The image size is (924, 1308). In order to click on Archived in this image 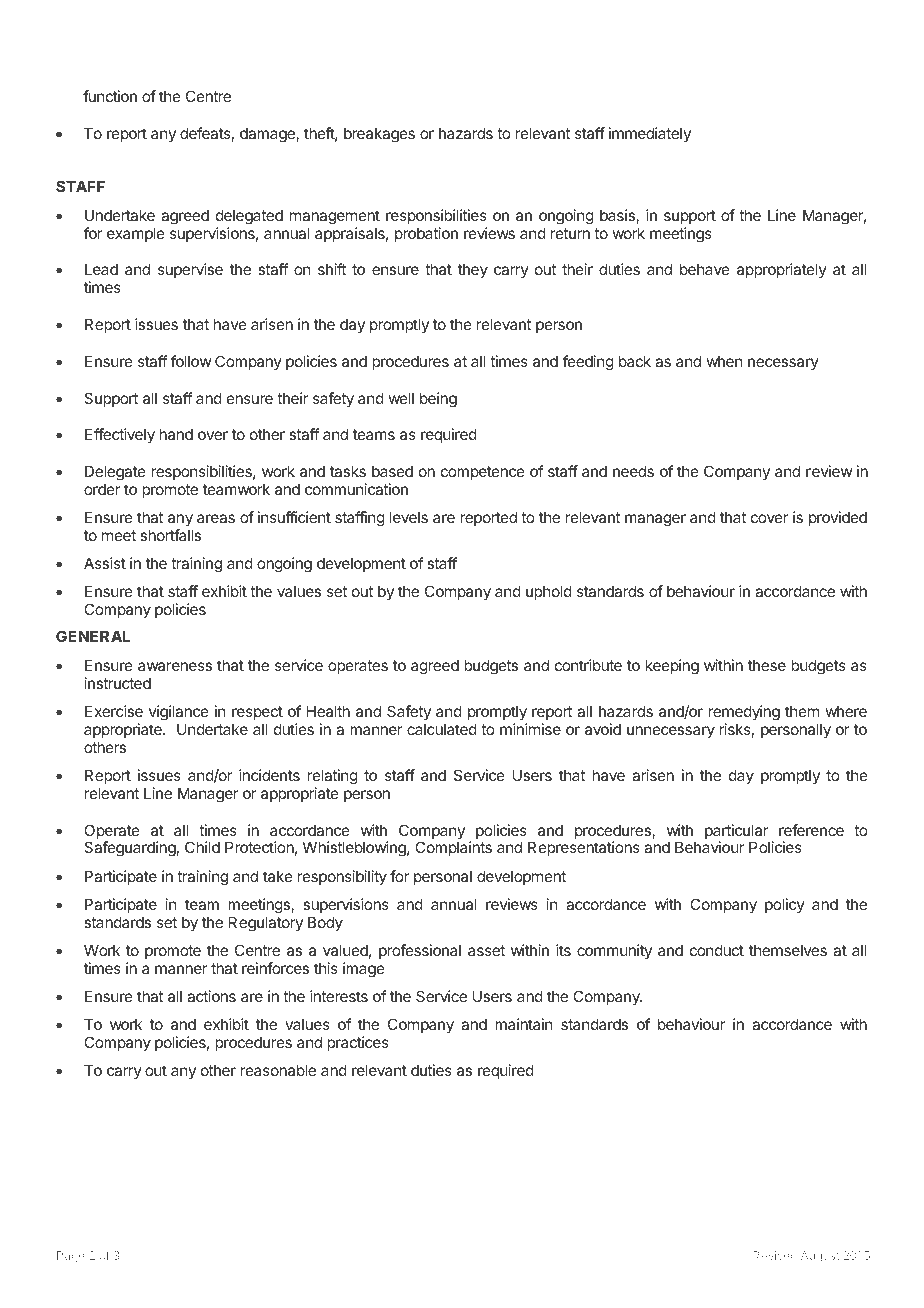, I will do `click(161, 1274)`.
